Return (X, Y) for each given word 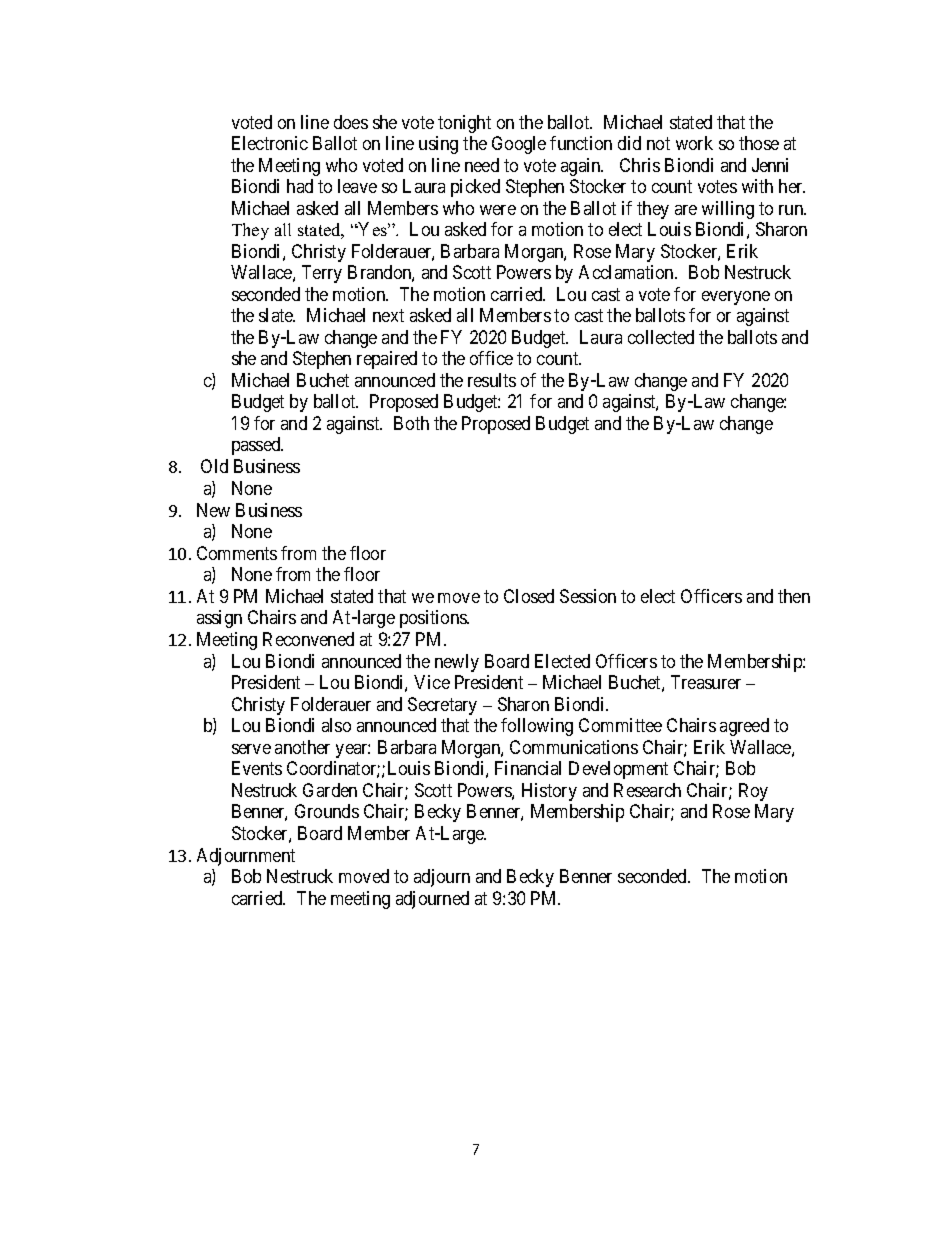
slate (277, 315)
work (694, 143)
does (351, 122)
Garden (330, 790)
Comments (237, 553)
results (492, 380)
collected (661, 337)
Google (519, 145)
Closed (529, 596)
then (794, 596)
